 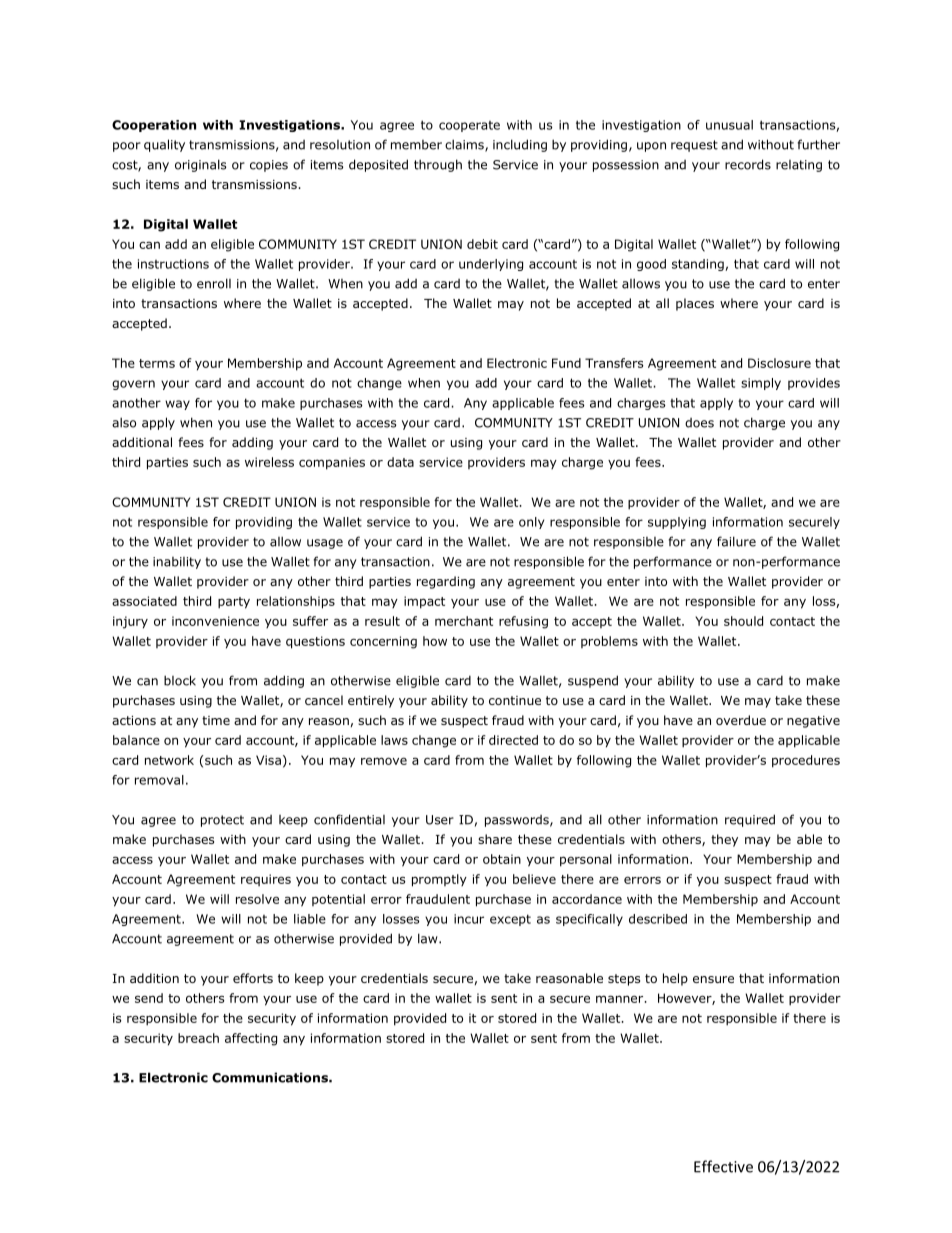 What do you see at coordinates (400, 462) in the screenshot?
I see `data` at bounding box center [400, 462].
